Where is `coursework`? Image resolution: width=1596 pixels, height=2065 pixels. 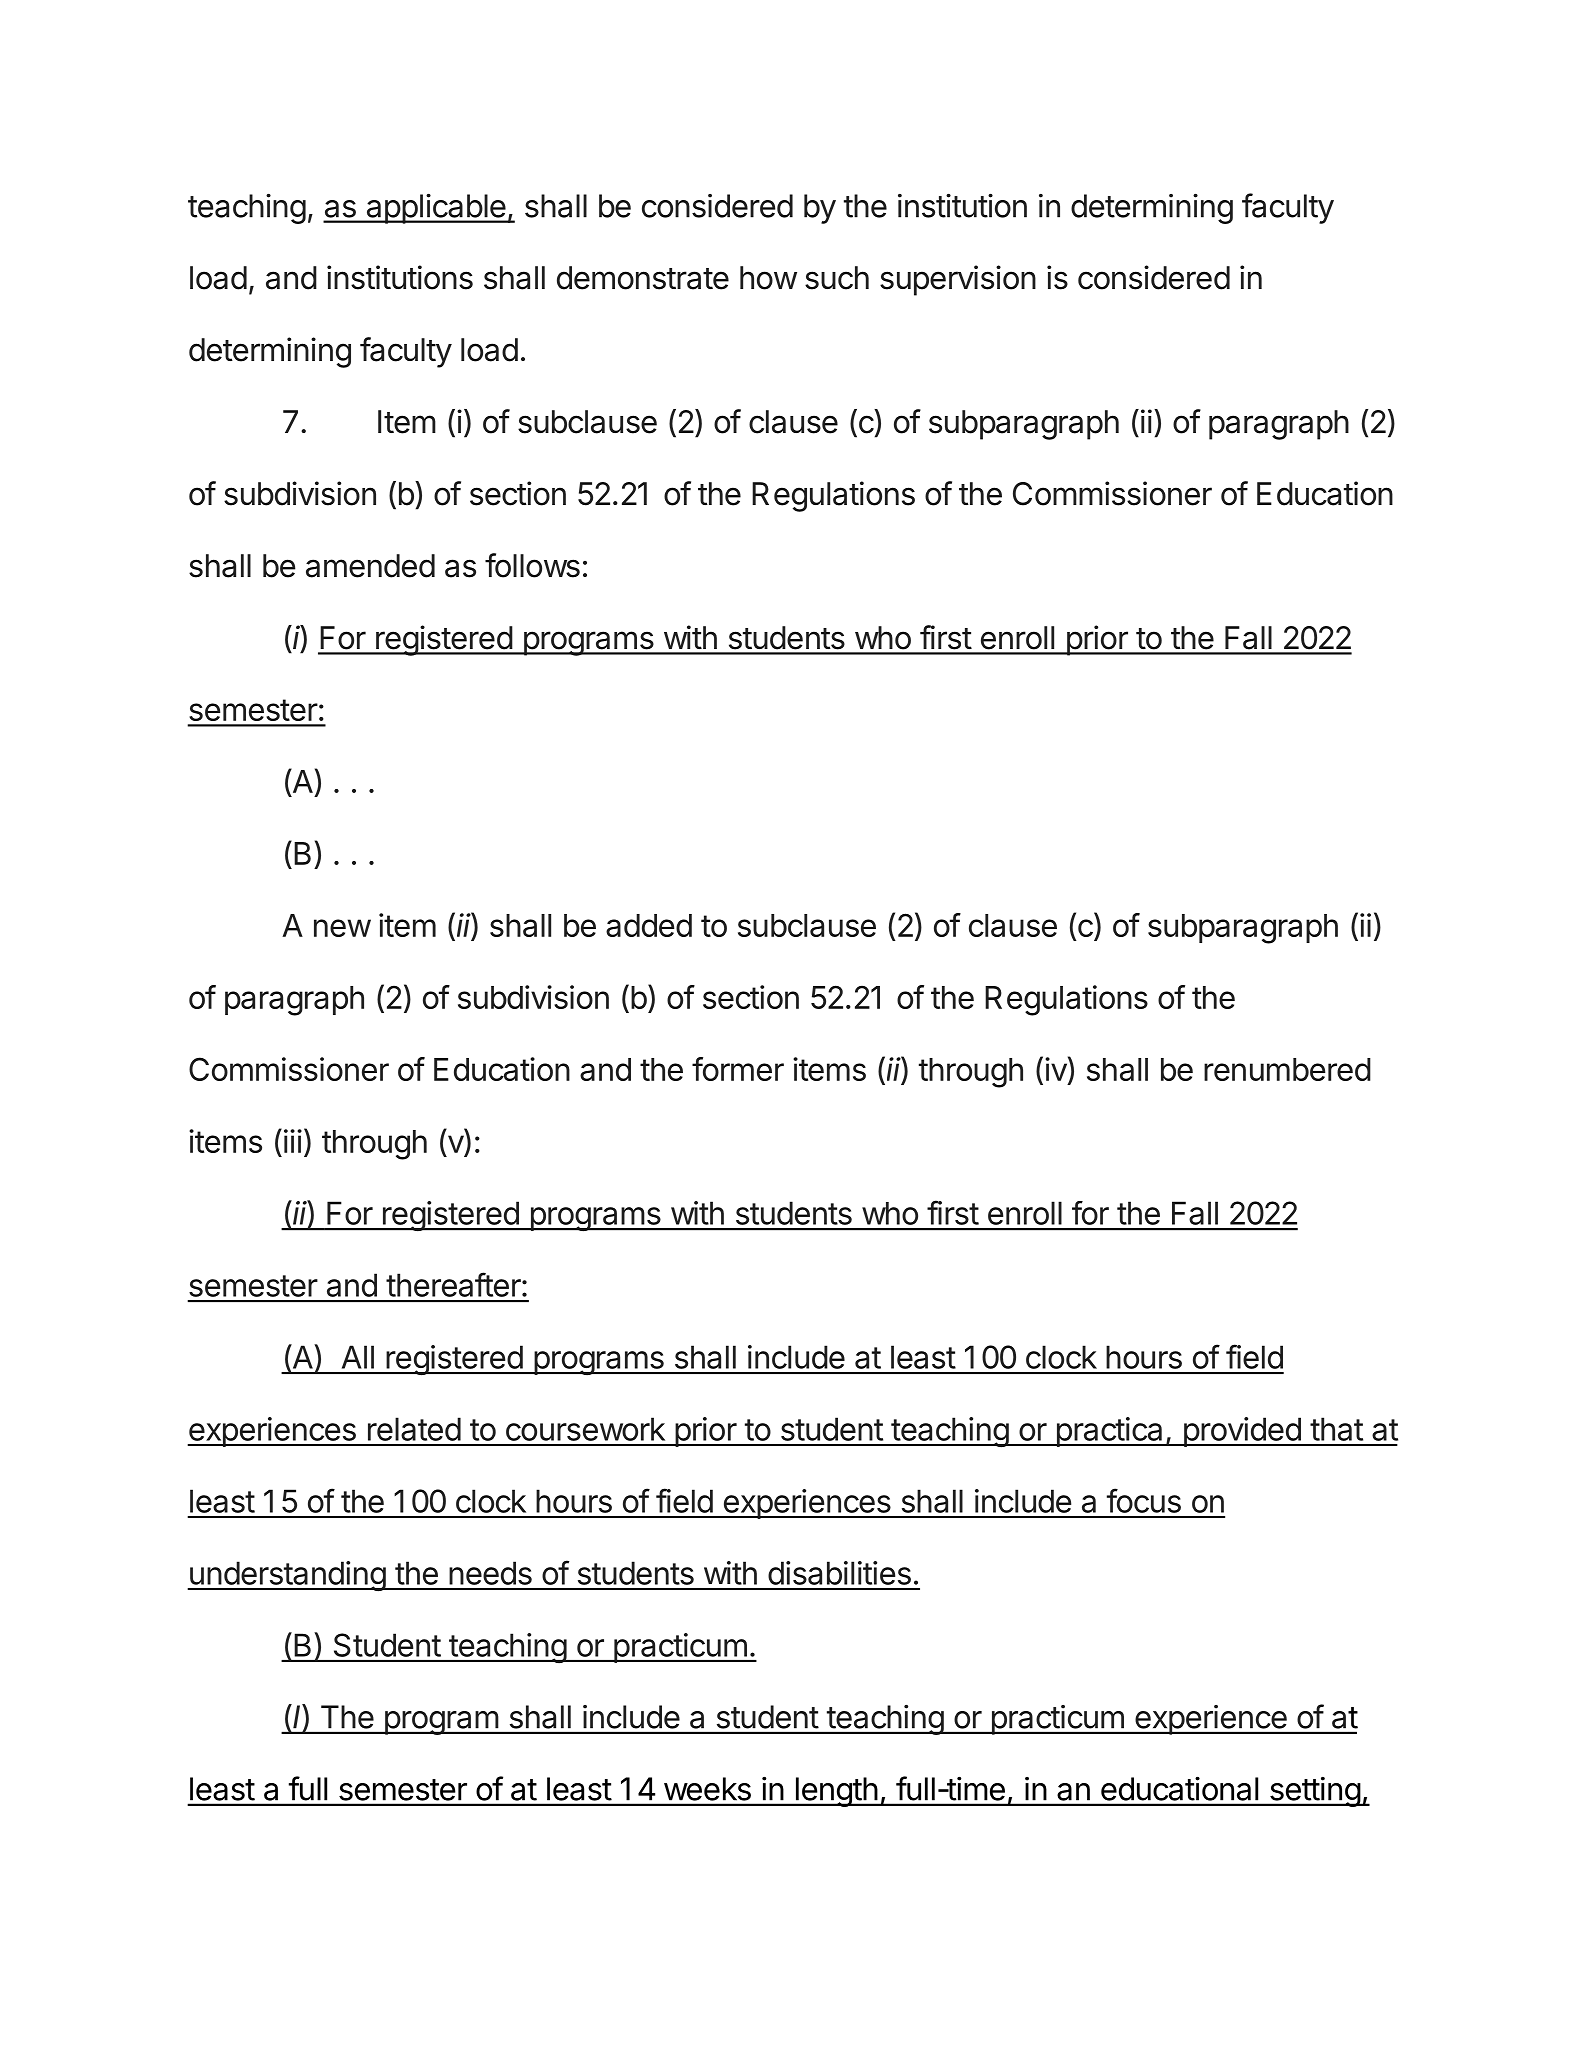
coursework is located at coordinates (585, 1429).
